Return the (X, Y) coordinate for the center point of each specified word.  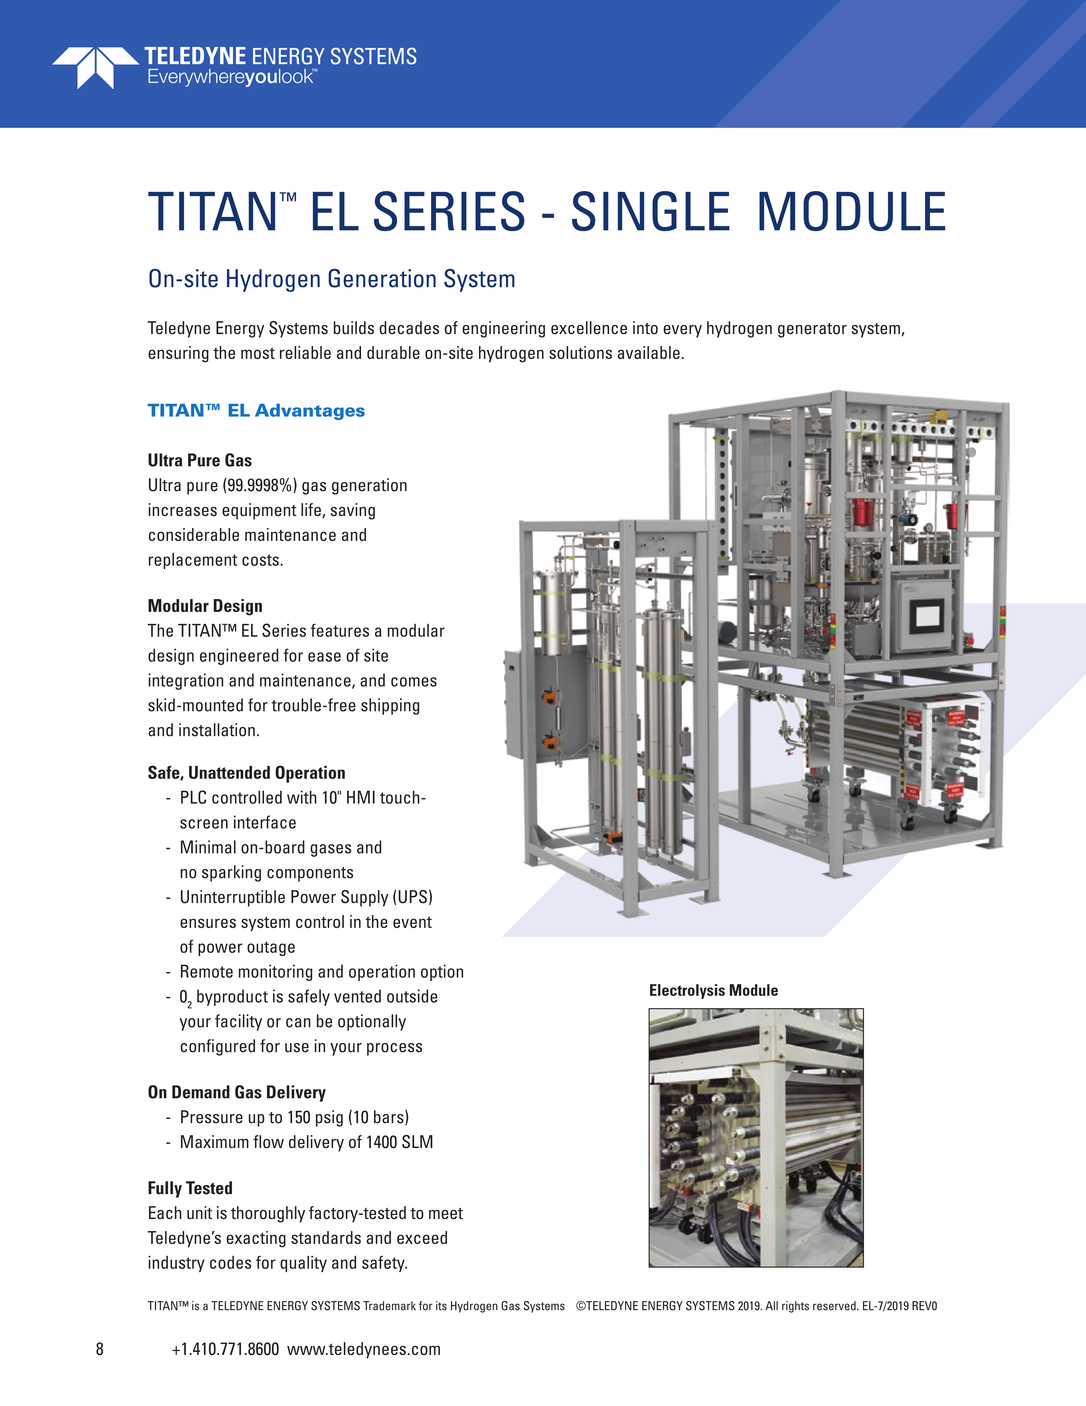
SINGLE (651, 211)
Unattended (229, 772)
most (258, 353)
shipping (390, 706)
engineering (503, 329)
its (441, 1306)
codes (230, 1262)
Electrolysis (687, 991)
